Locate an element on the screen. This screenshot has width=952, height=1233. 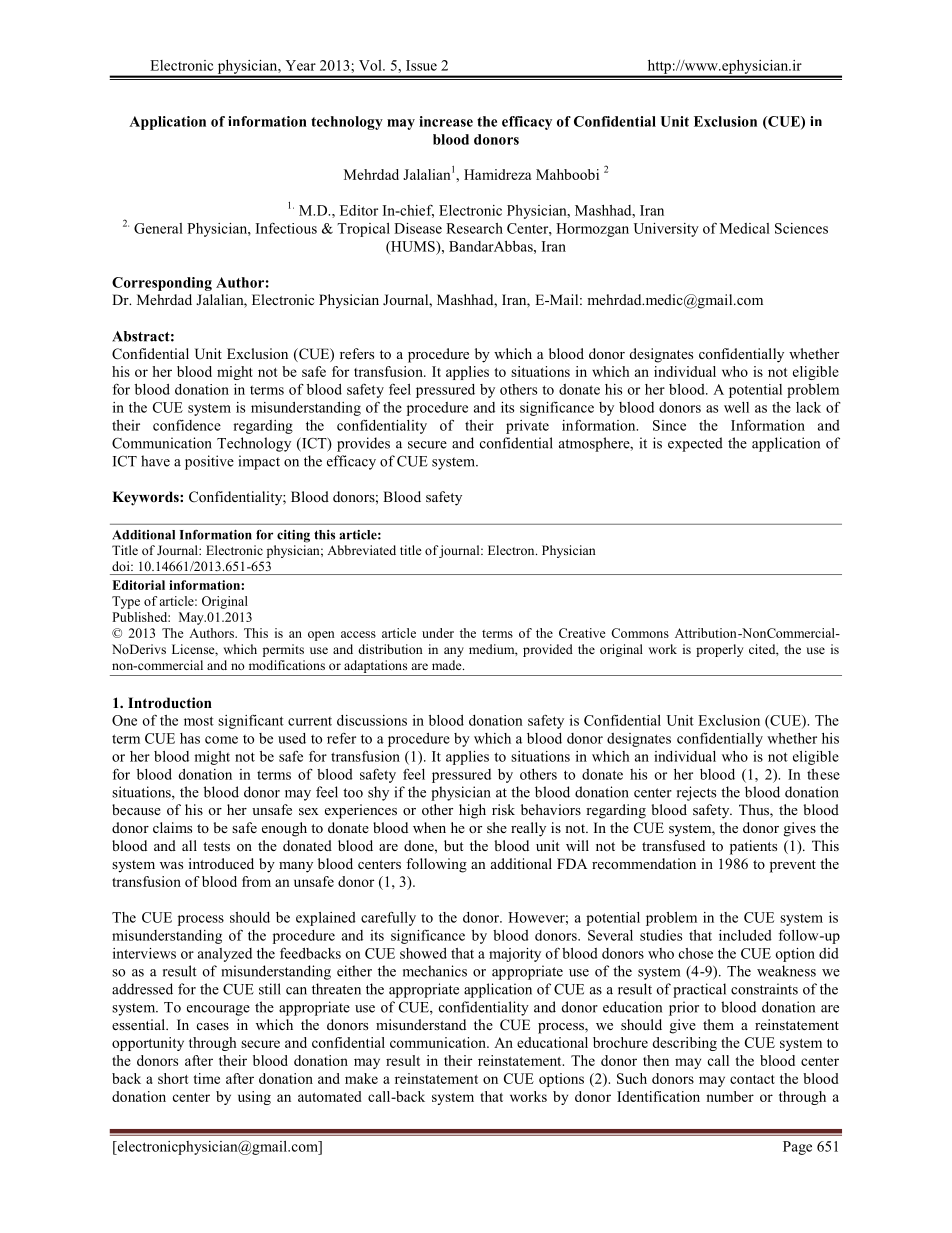
Sciences is located at coordinates (801, 228).
